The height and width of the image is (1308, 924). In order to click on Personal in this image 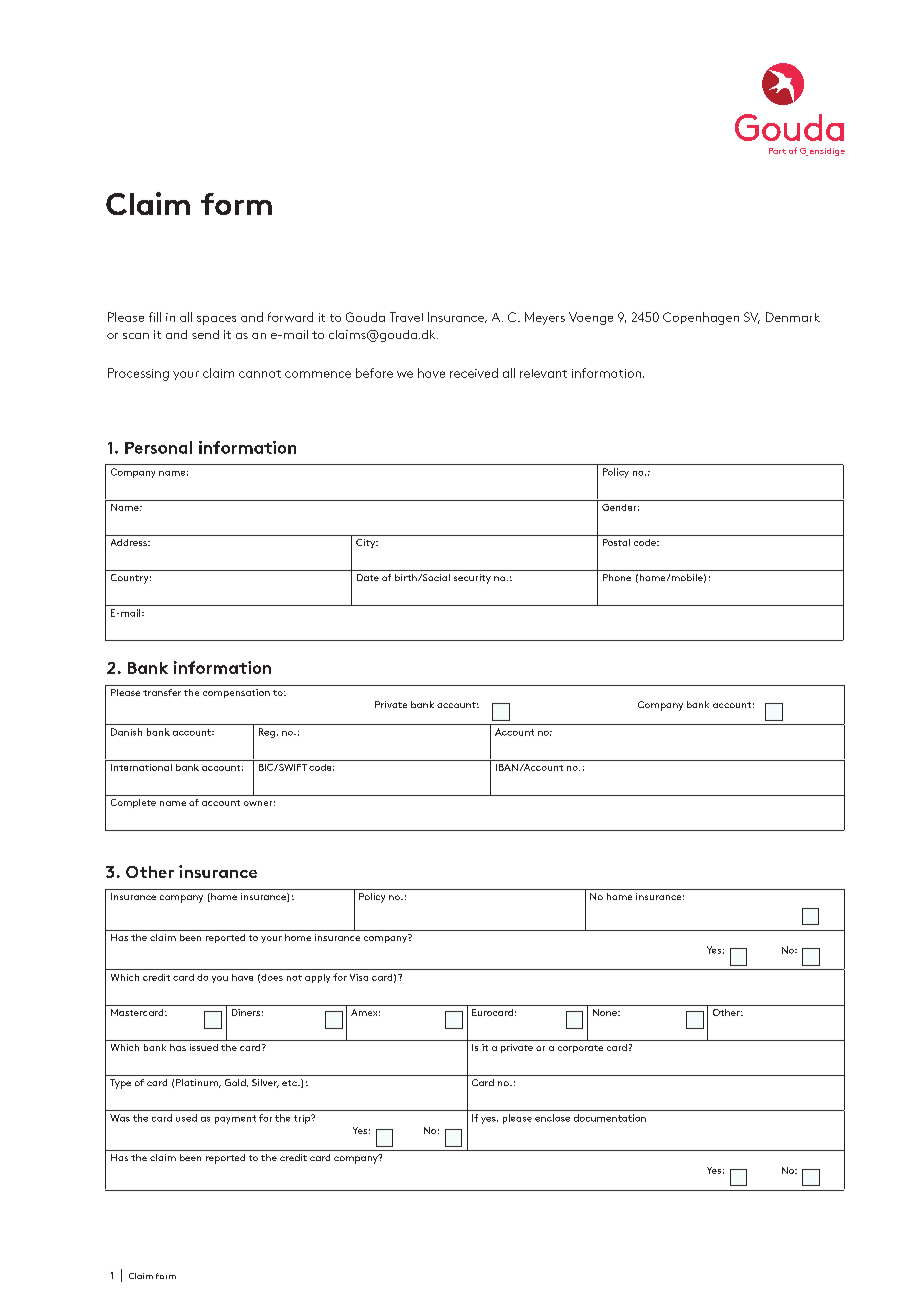, I will do `click(158, 447)`.
